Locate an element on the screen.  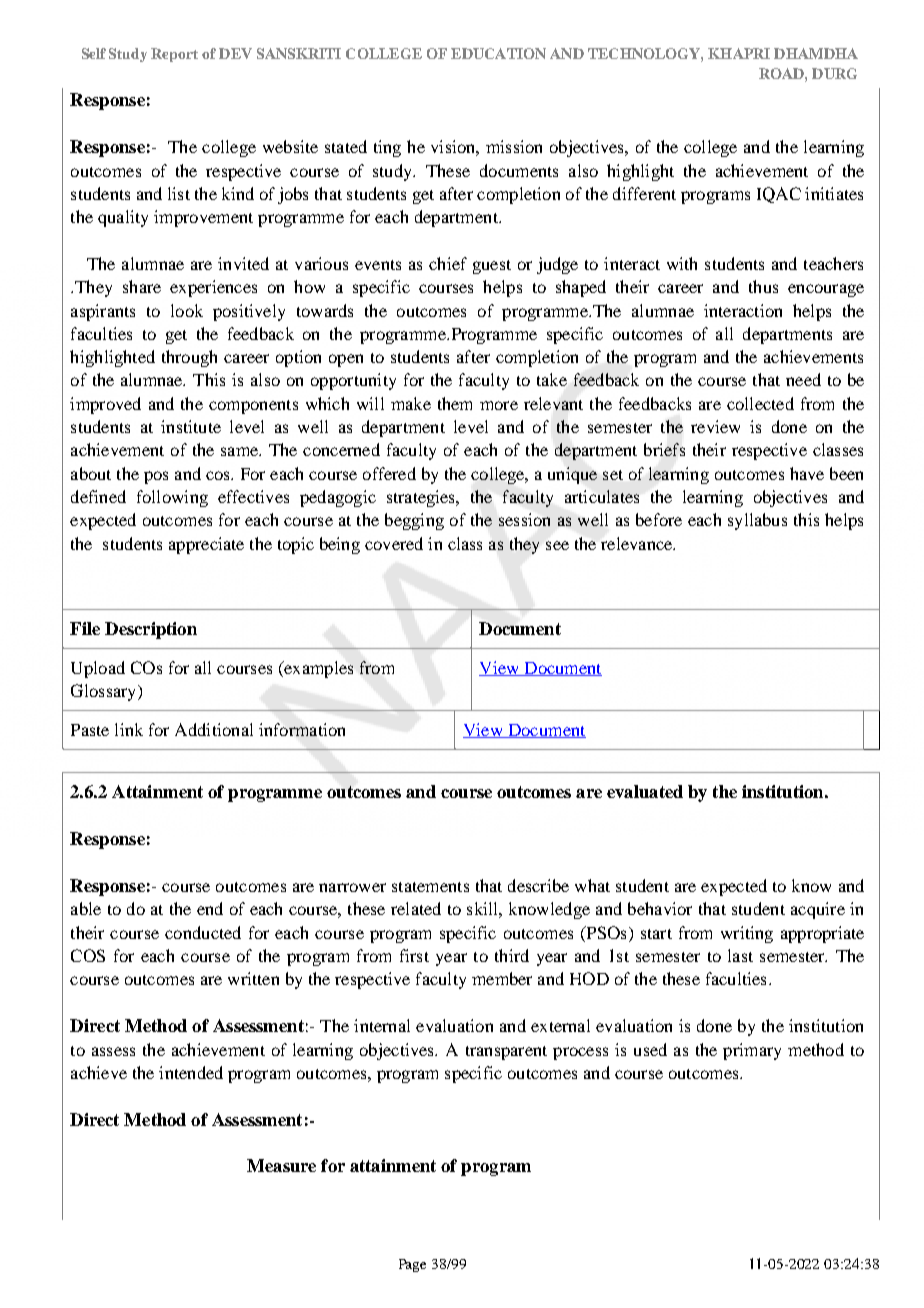
through is located at coordinates (189, 358).
